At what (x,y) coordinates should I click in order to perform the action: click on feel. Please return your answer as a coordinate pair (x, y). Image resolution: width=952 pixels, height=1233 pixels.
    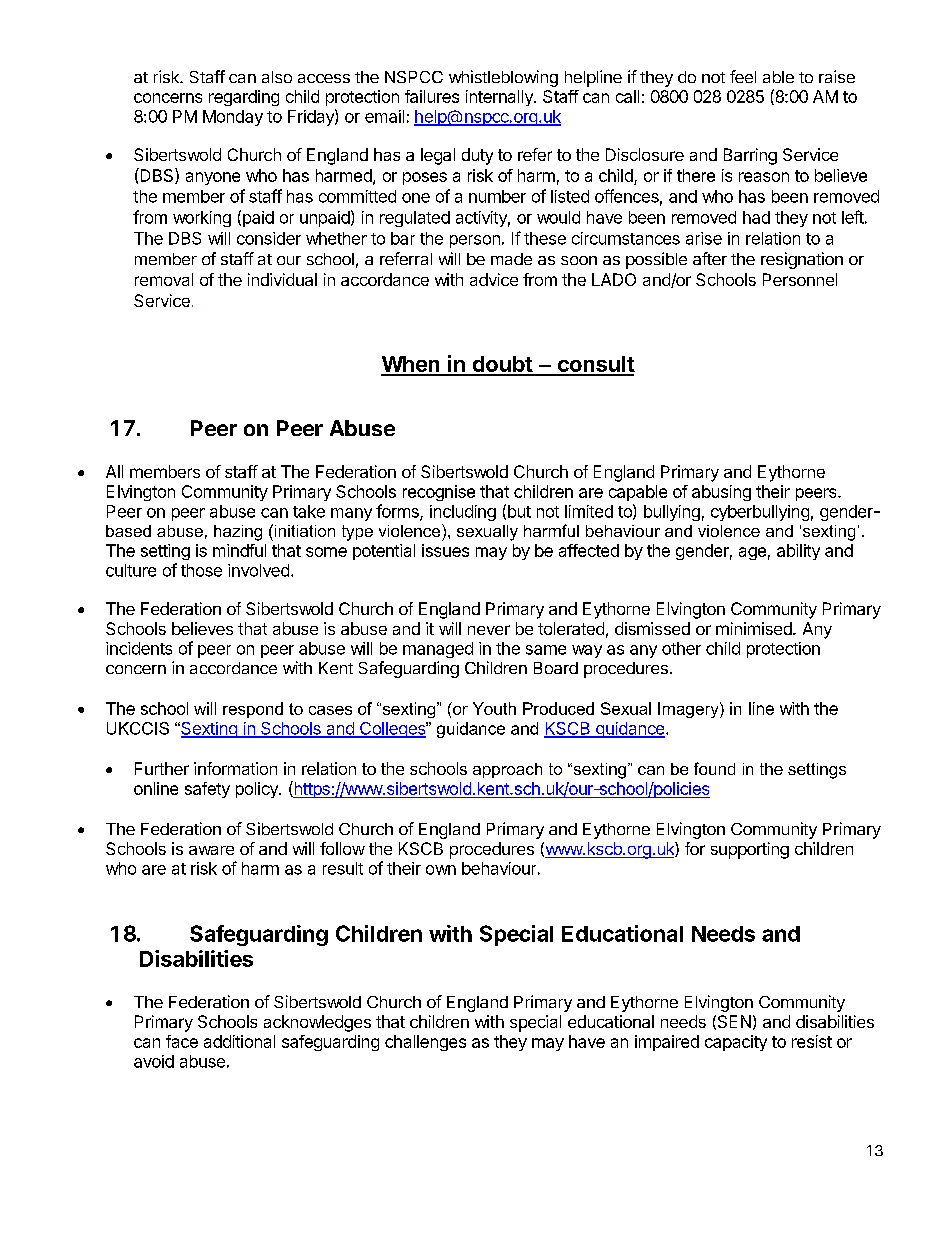
    Looking at the image, I should click on (743, 76).
